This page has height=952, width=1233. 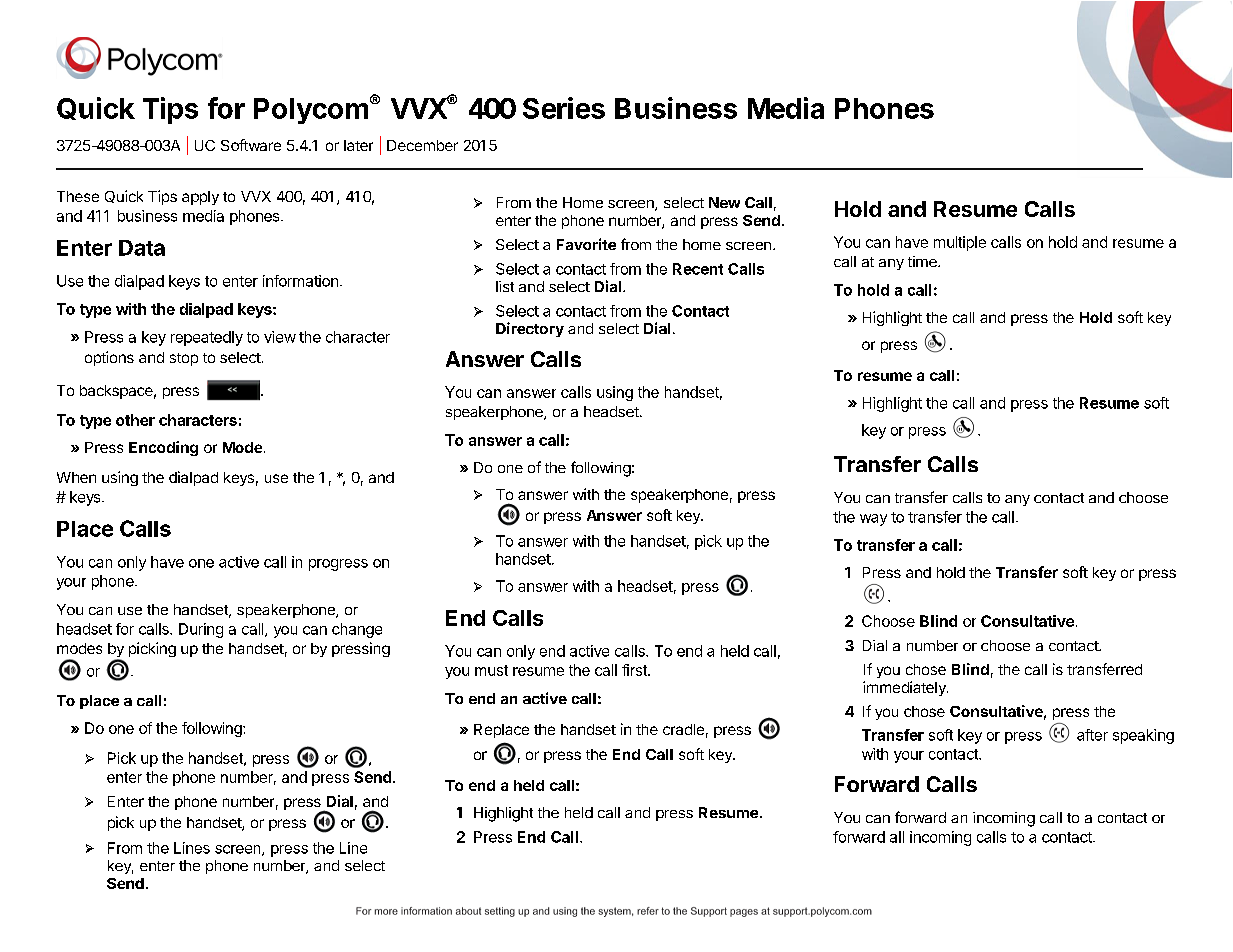 I want to click on Series, so click(x=564, y=108).
